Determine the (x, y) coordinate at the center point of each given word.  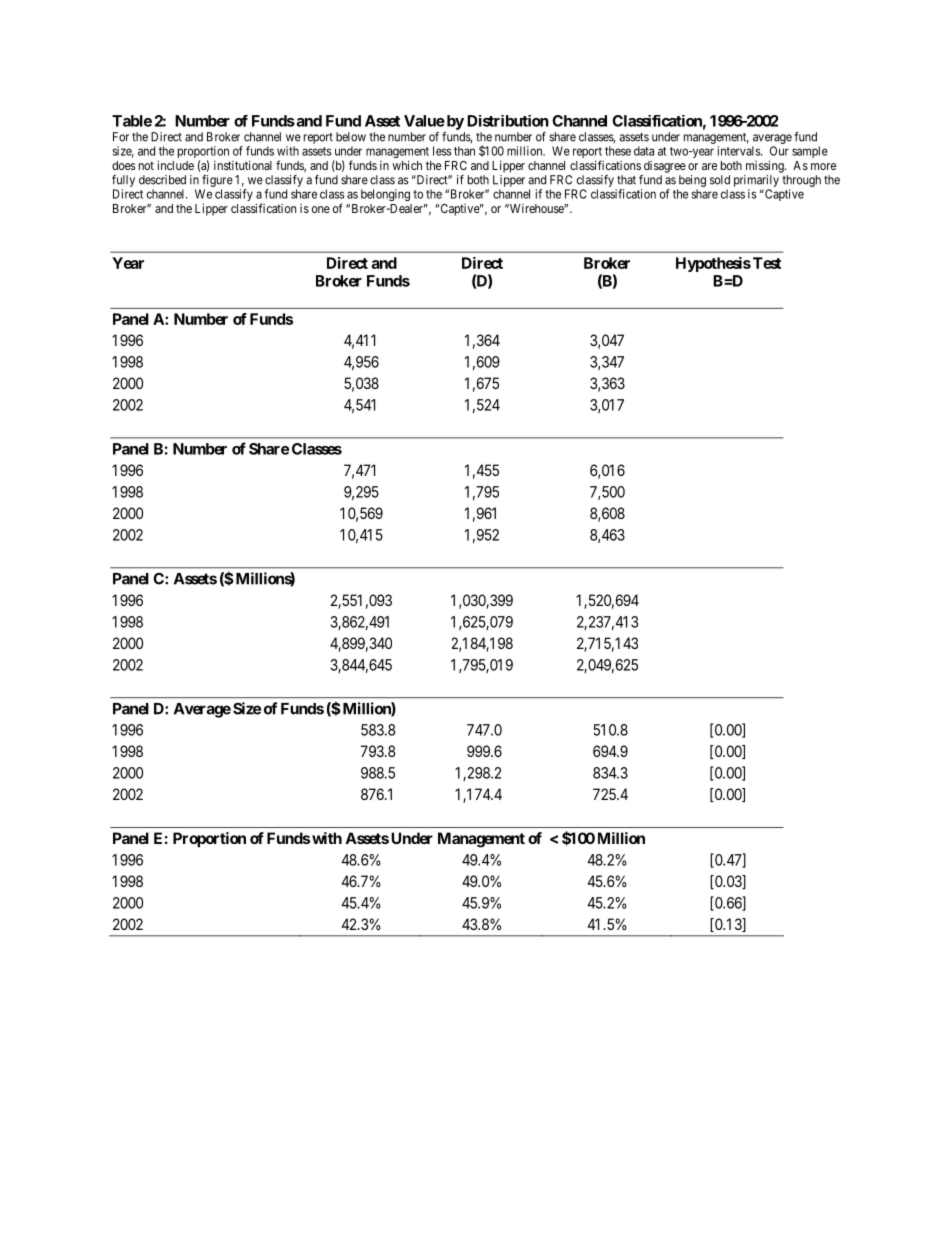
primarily (756, 181)
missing (766, 166)
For (121, 137)
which (407, 165)
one (321, 209)
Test (767, 263)
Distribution (508, 121)
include (175, 165)
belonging (385, 195)
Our (779, 151)
